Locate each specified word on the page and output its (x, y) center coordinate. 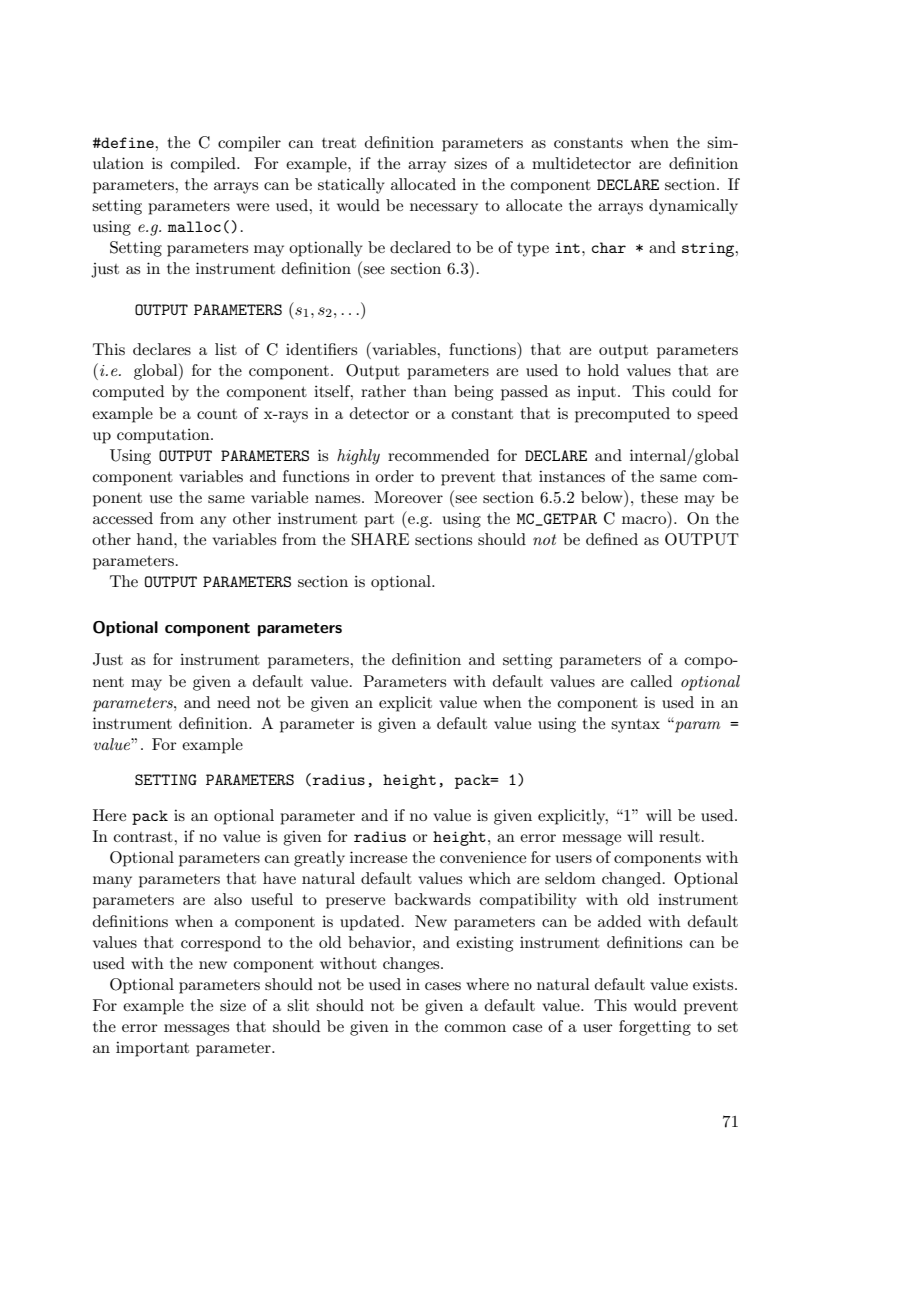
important (152, 1049)
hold (603, 370)
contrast (144, 837)
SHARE (380, 539)
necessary (444, 209)
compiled (204, 165)
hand (156, 539)
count (217, 414)
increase (378, 857)
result (679, 836)
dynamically (693, 207)
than (430, 391)
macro (645, 521)
